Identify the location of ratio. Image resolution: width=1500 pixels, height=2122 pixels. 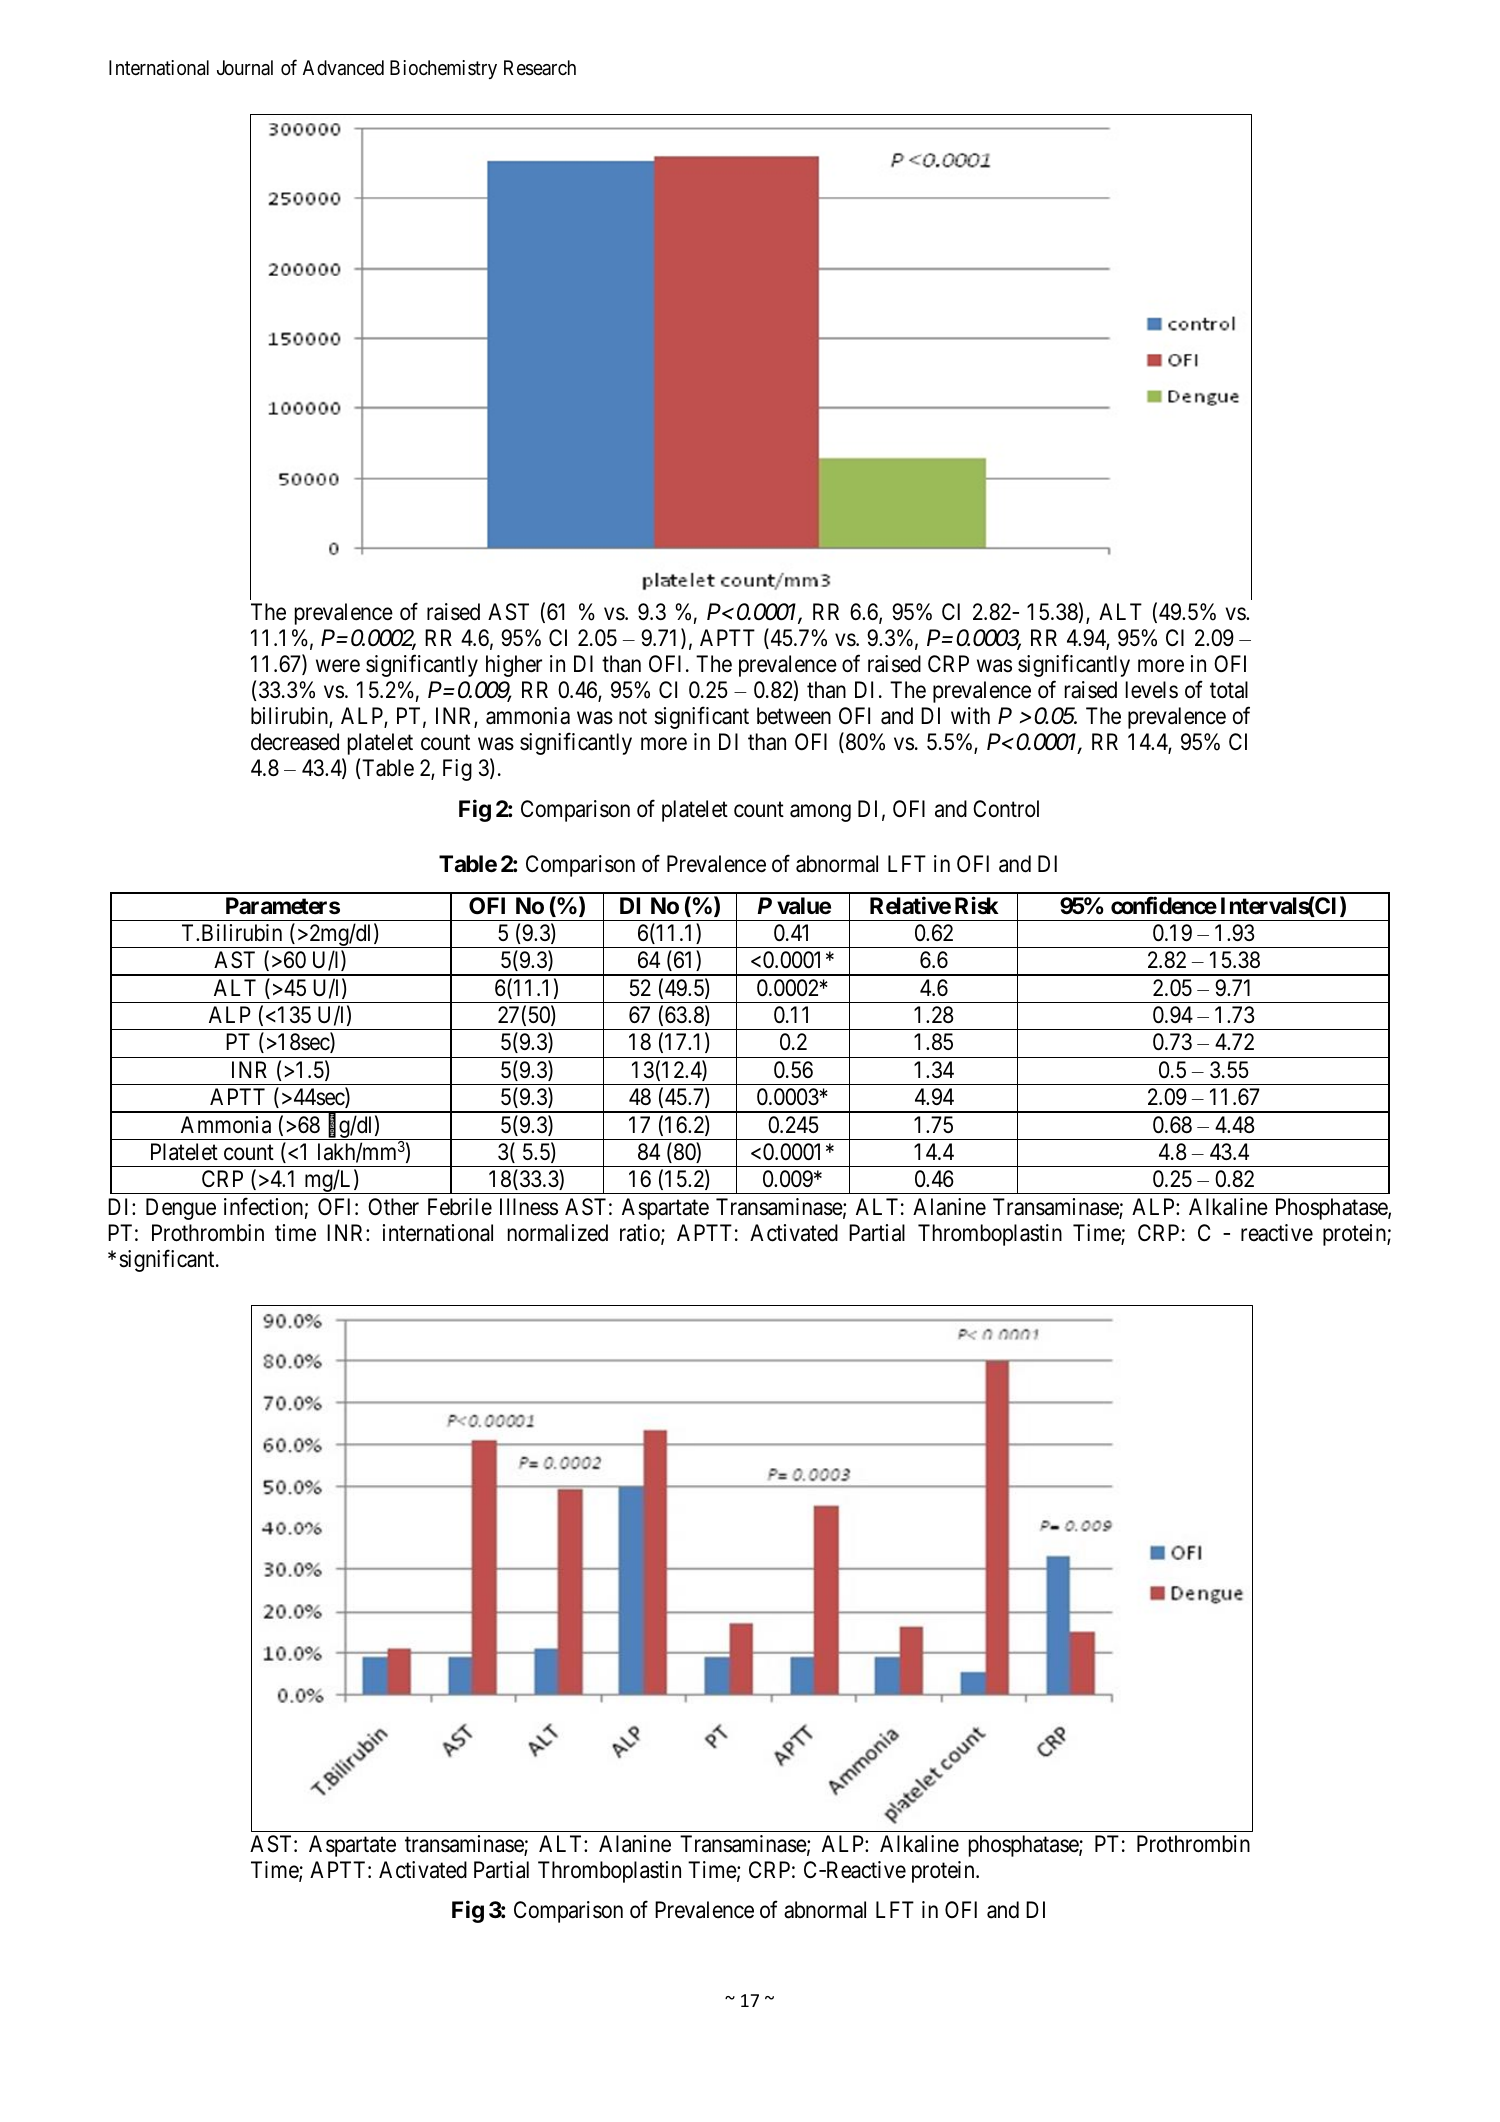
(641, 1234).
